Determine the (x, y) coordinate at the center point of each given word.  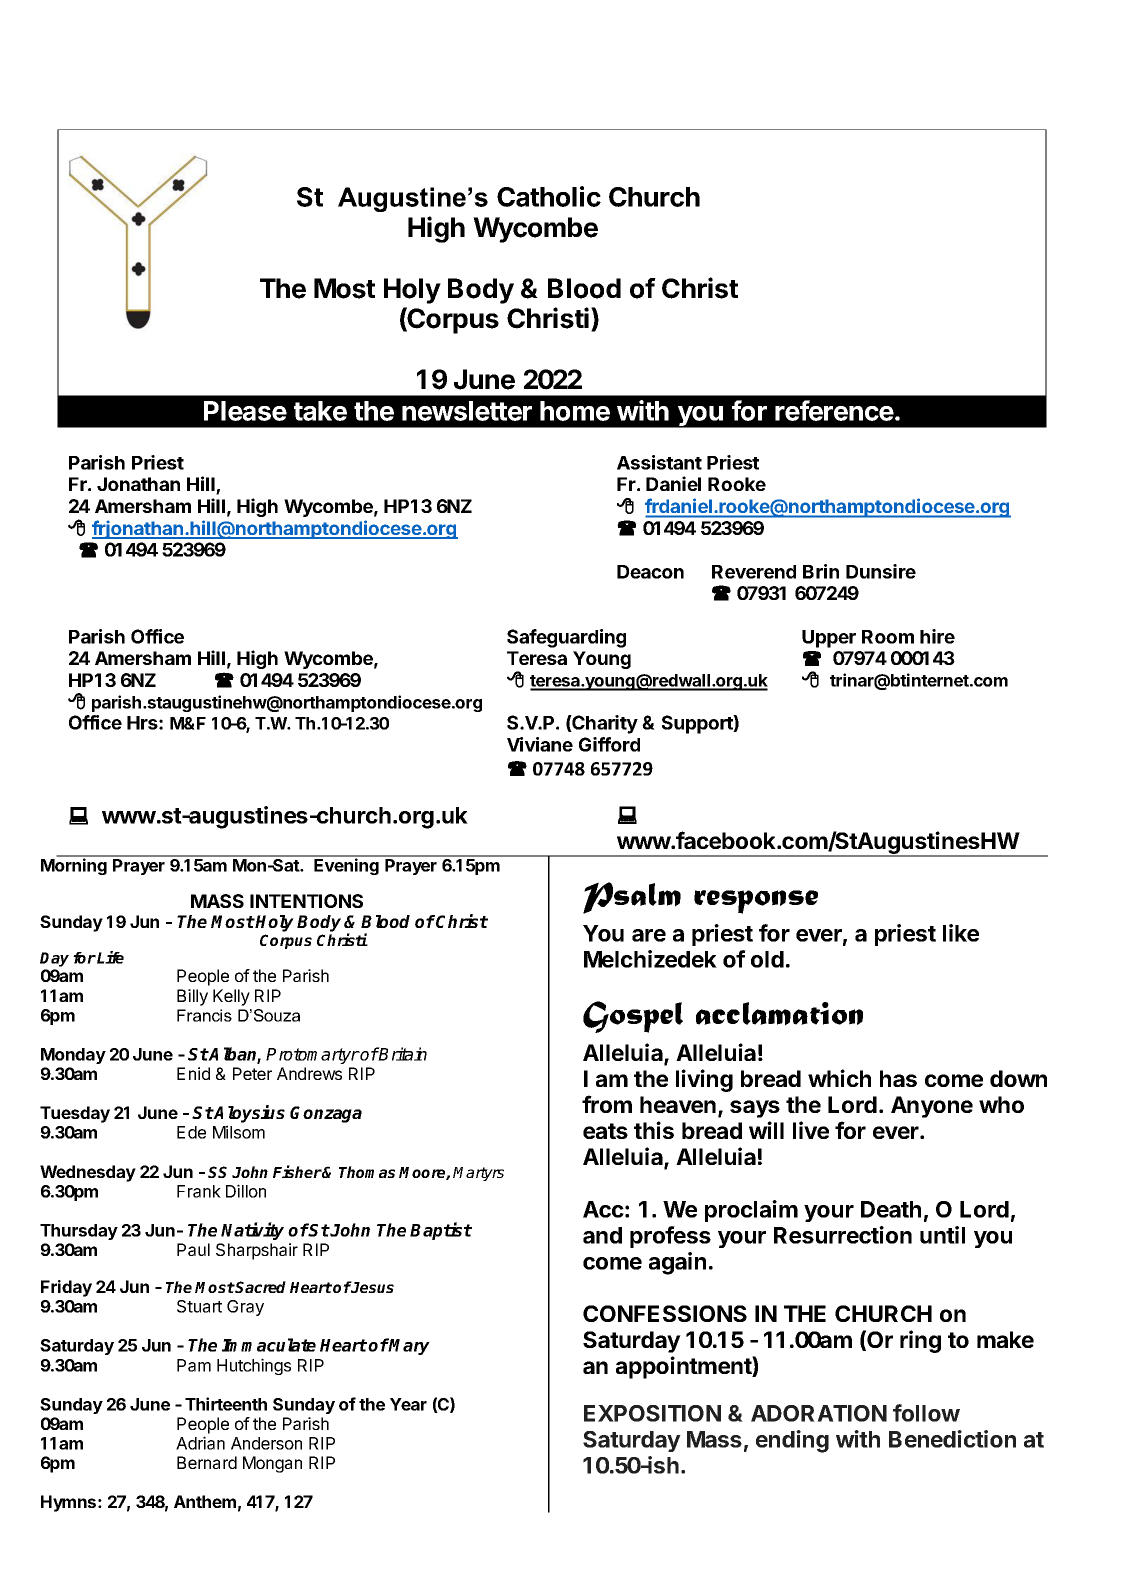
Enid (193, 1073)
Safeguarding (566, 638)
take (320, 411)
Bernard (207, 1462)
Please (245, 411)
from (607, 1104)
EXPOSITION (652, 1413)
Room (888, 637)
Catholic (549, 196)
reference (834, 410)
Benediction (952, 1439)
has (898, 1078)
